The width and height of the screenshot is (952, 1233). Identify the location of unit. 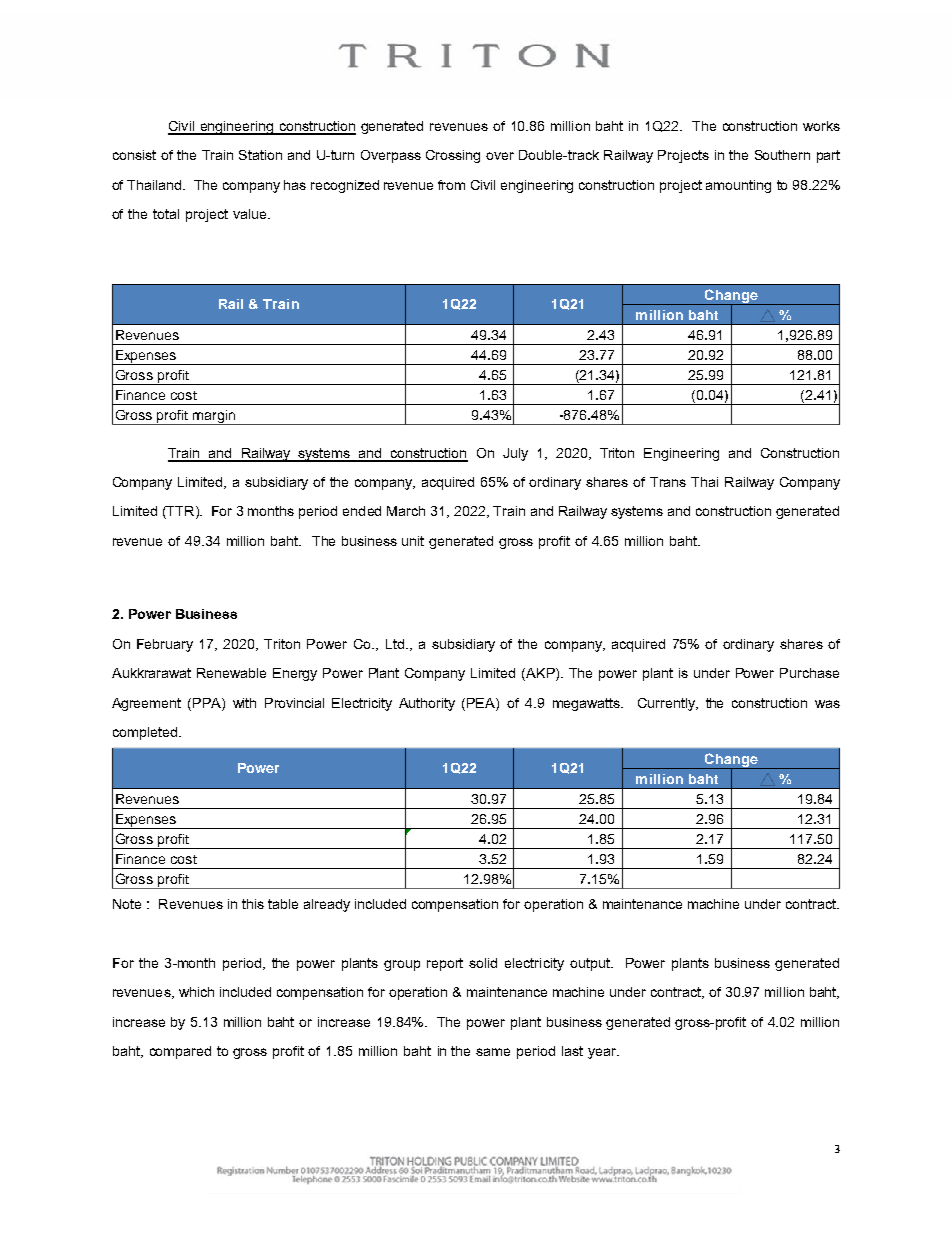
(413, 541).
